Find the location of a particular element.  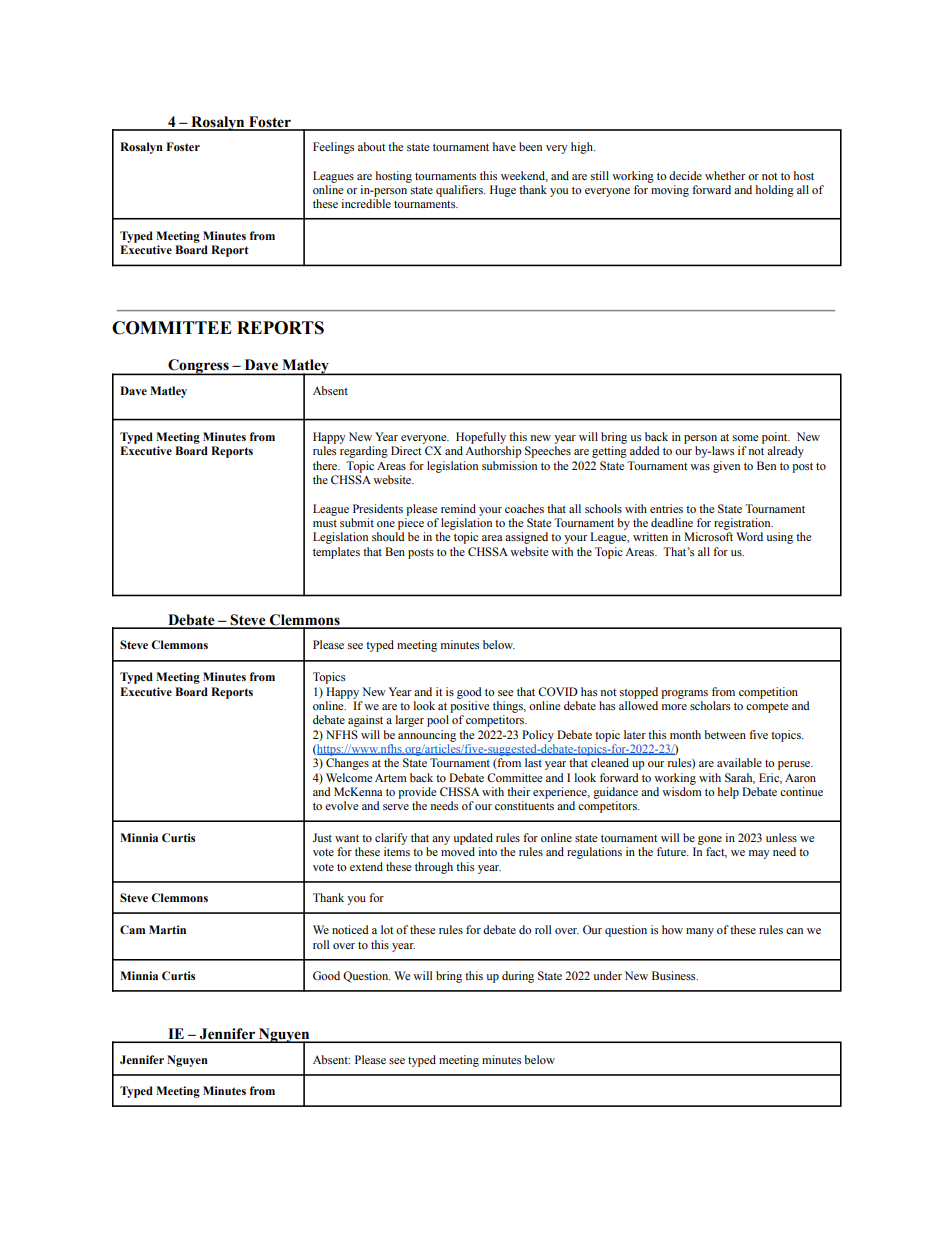

whether is located at coordinates (725, 175).
